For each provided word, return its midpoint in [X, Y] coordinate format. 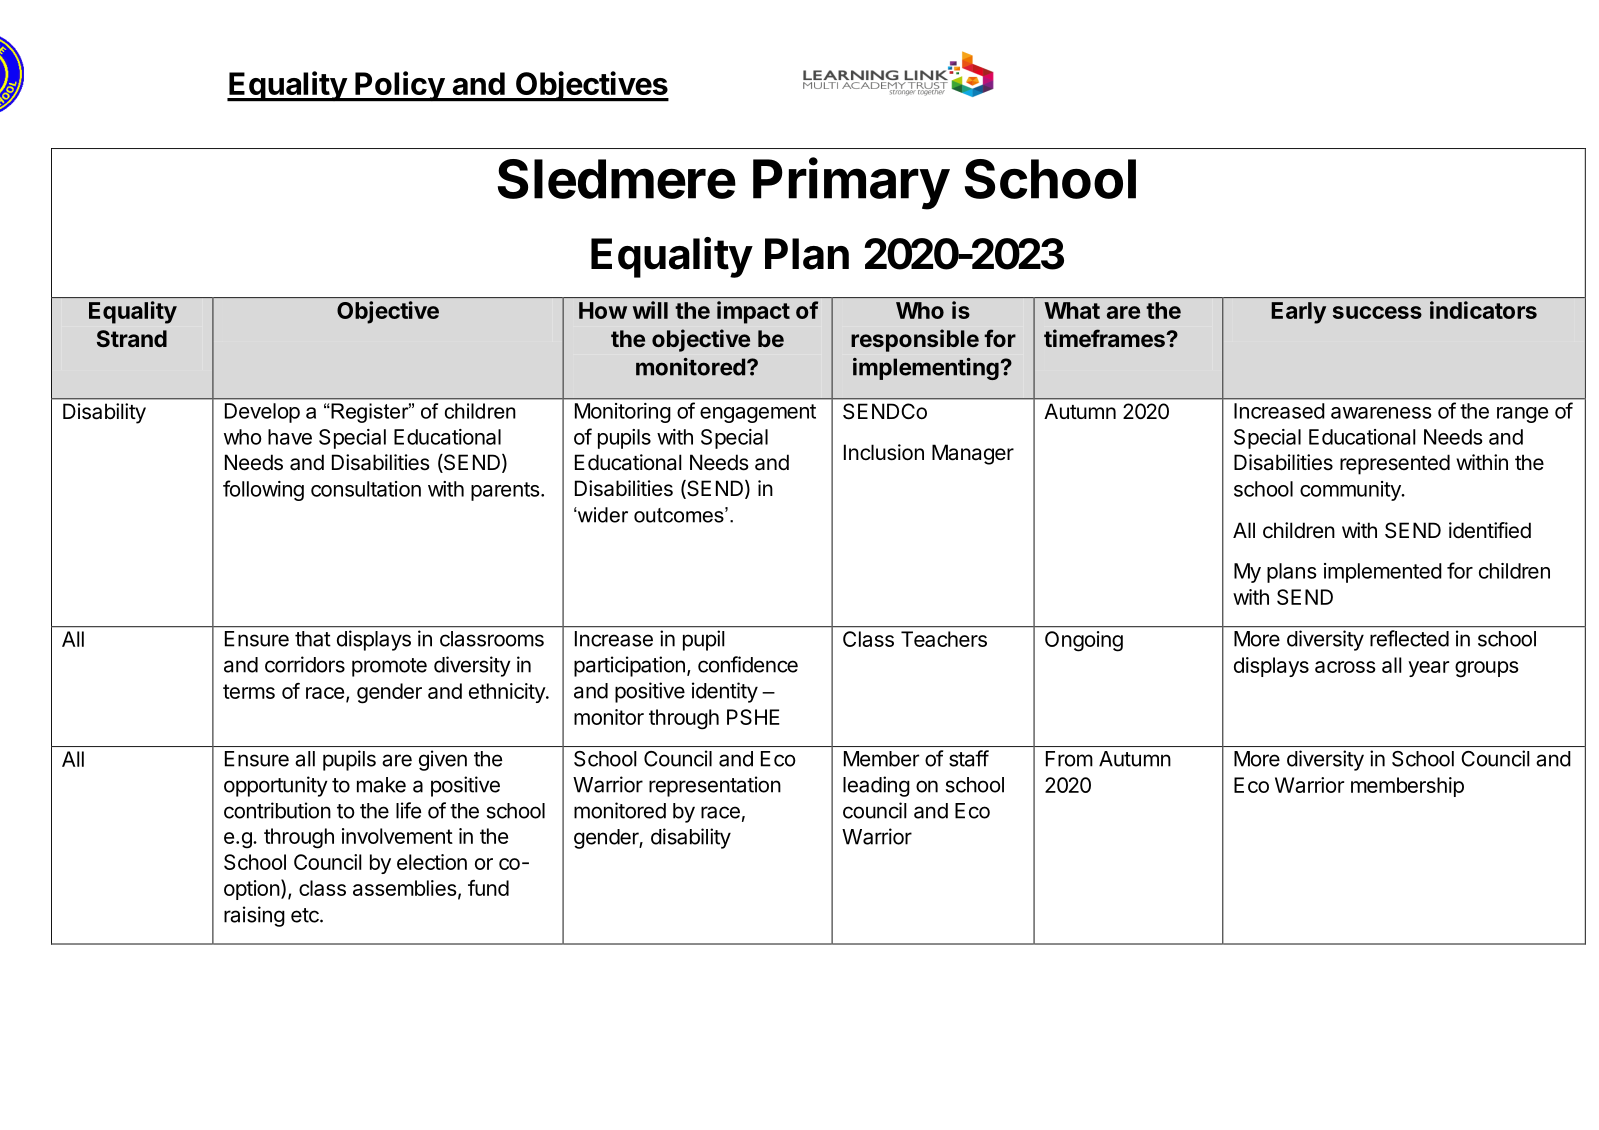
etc [306, 915]
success [1377, 312]
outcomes [680, 515]
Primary [851, 183]
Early [1298, 313]
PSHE [753, 717]
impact [753, 312]
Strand [132, 338]
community [1351, 491]
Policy [399, 86]
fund [488, 888]
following [263, 490]
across [1345, 667]
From [1069, 759]
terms [249, 691]
